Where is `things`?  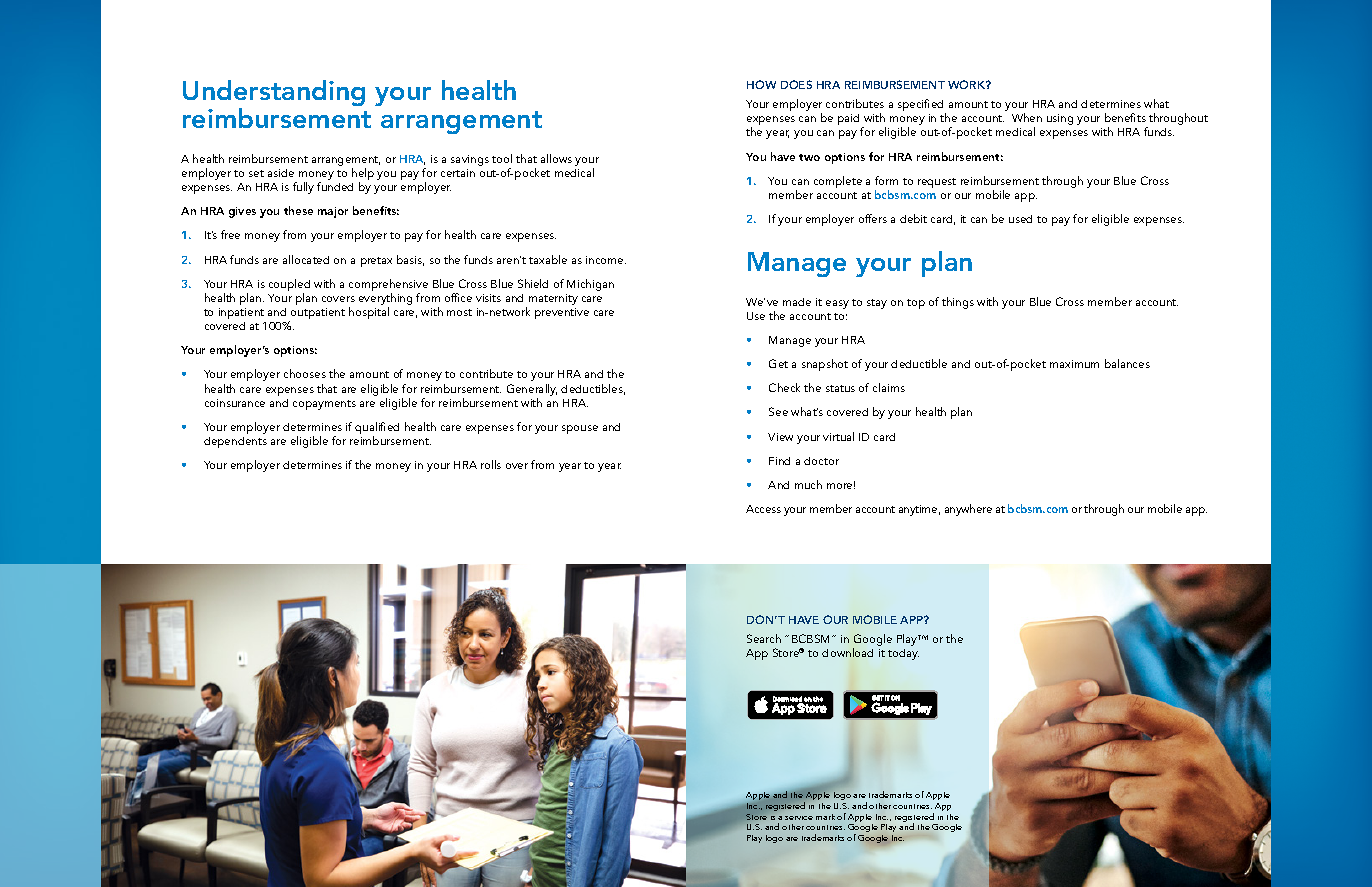
things is located at coordinates (958, 303).
